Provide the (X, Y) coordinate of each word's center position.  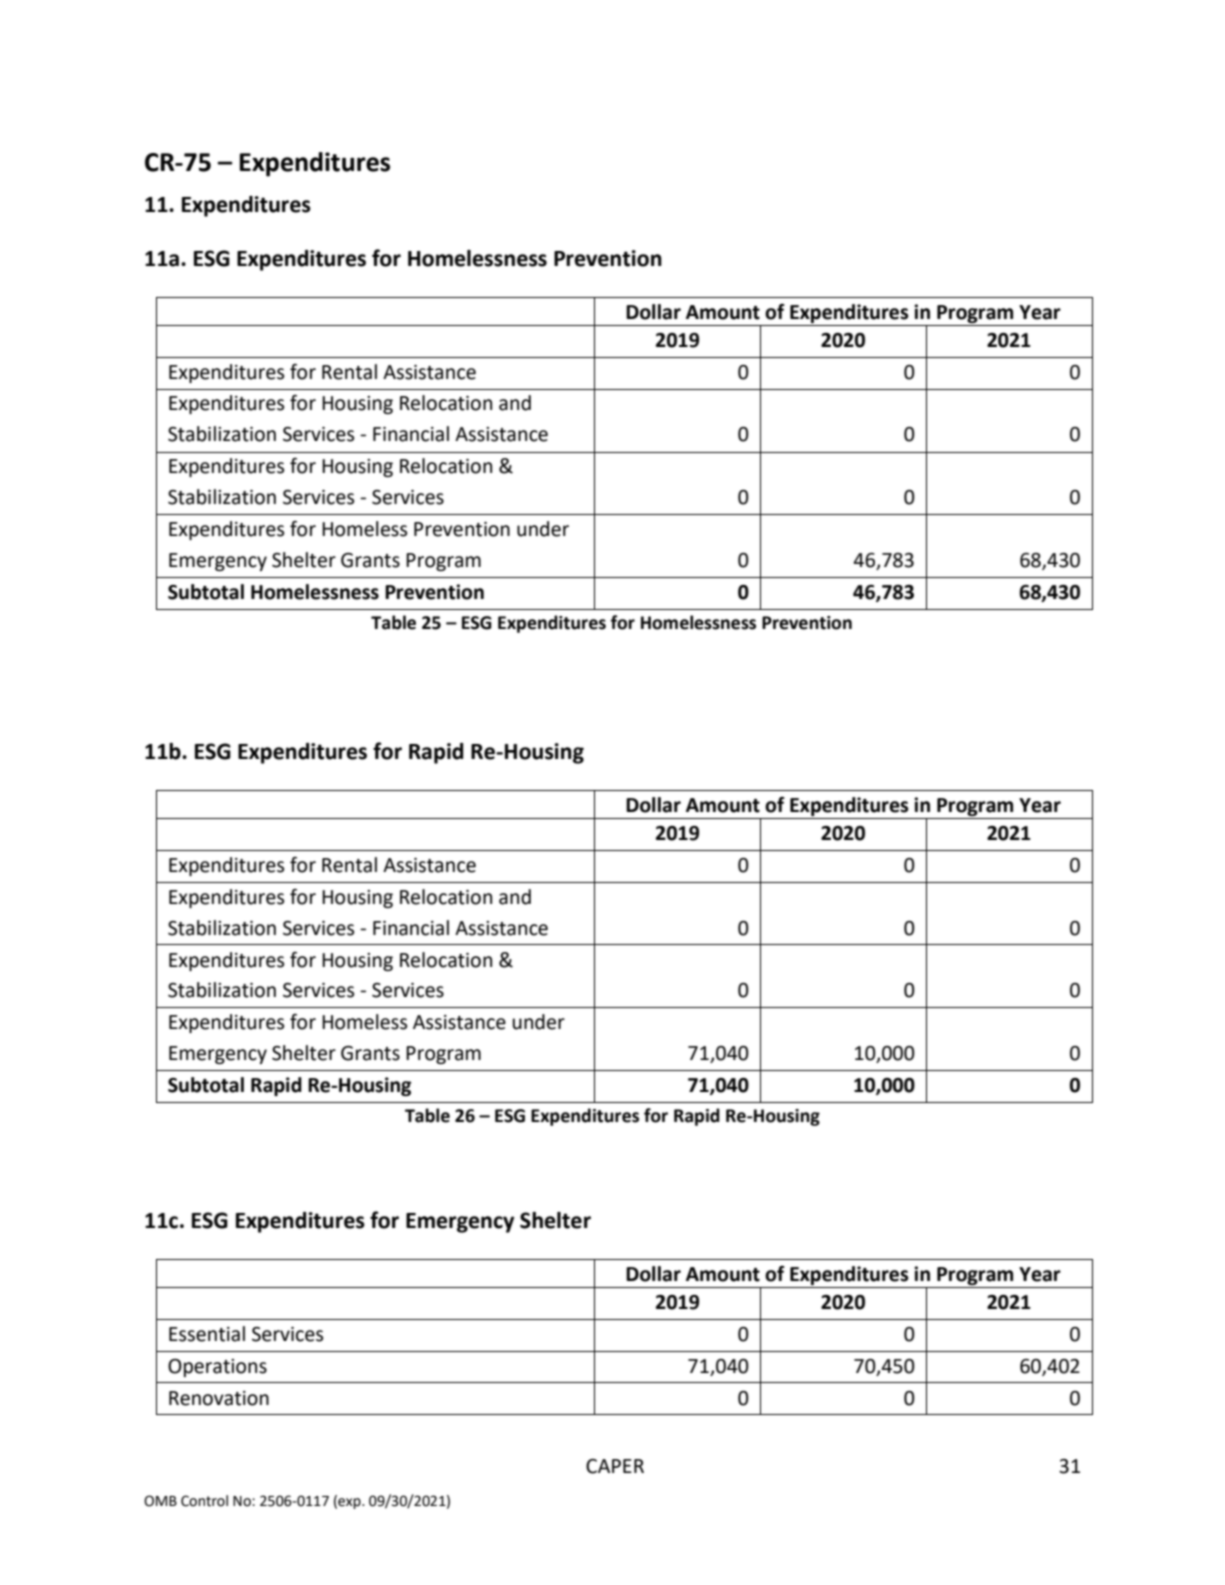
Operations (217, 1368)
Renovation (219, 1398)
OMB (160, 1501)
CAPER (615, 1466)
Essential (207, 1334)
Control (204, 1501)
